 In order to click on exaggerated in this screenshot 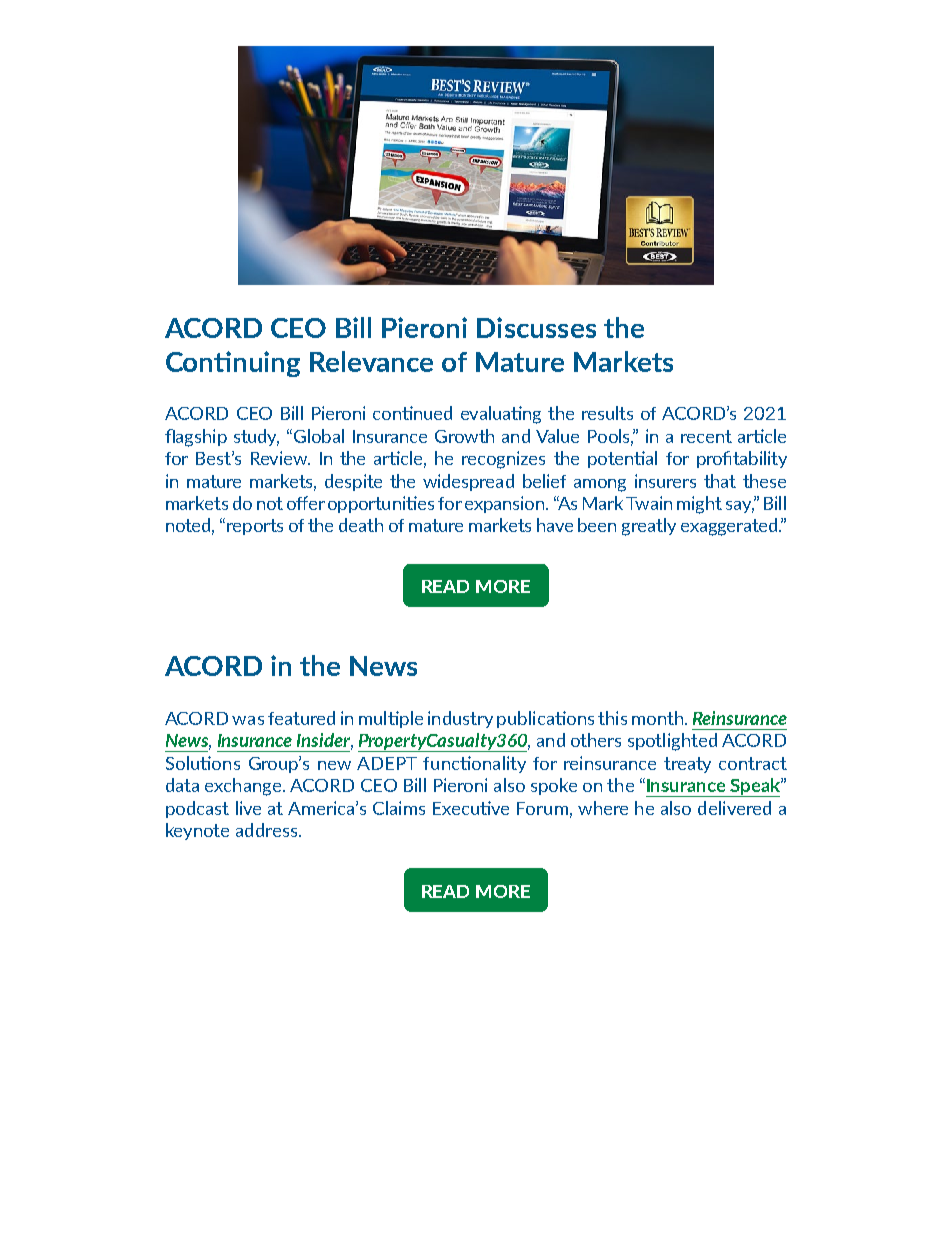, I will do `click(729, 527)`.
